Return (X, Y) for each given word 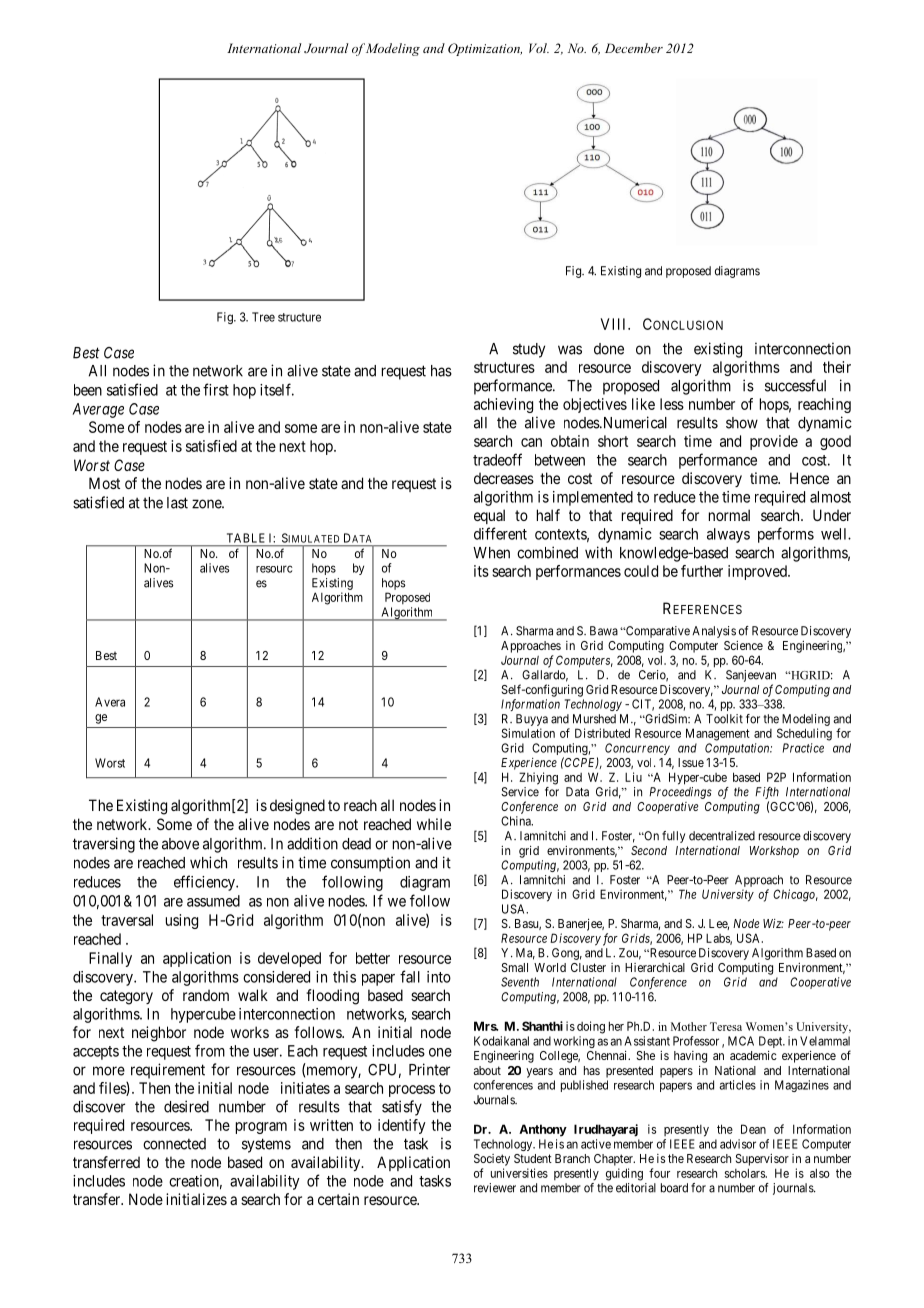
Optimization (485, 49)
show (742, 423)
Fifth (767, 793)
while (434, 824)
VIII (615, 324)
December (634, 48)
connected (174, 1144)
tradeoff (497, 459)
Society (492, 1160)
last (177, 503)
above (180, 844)
